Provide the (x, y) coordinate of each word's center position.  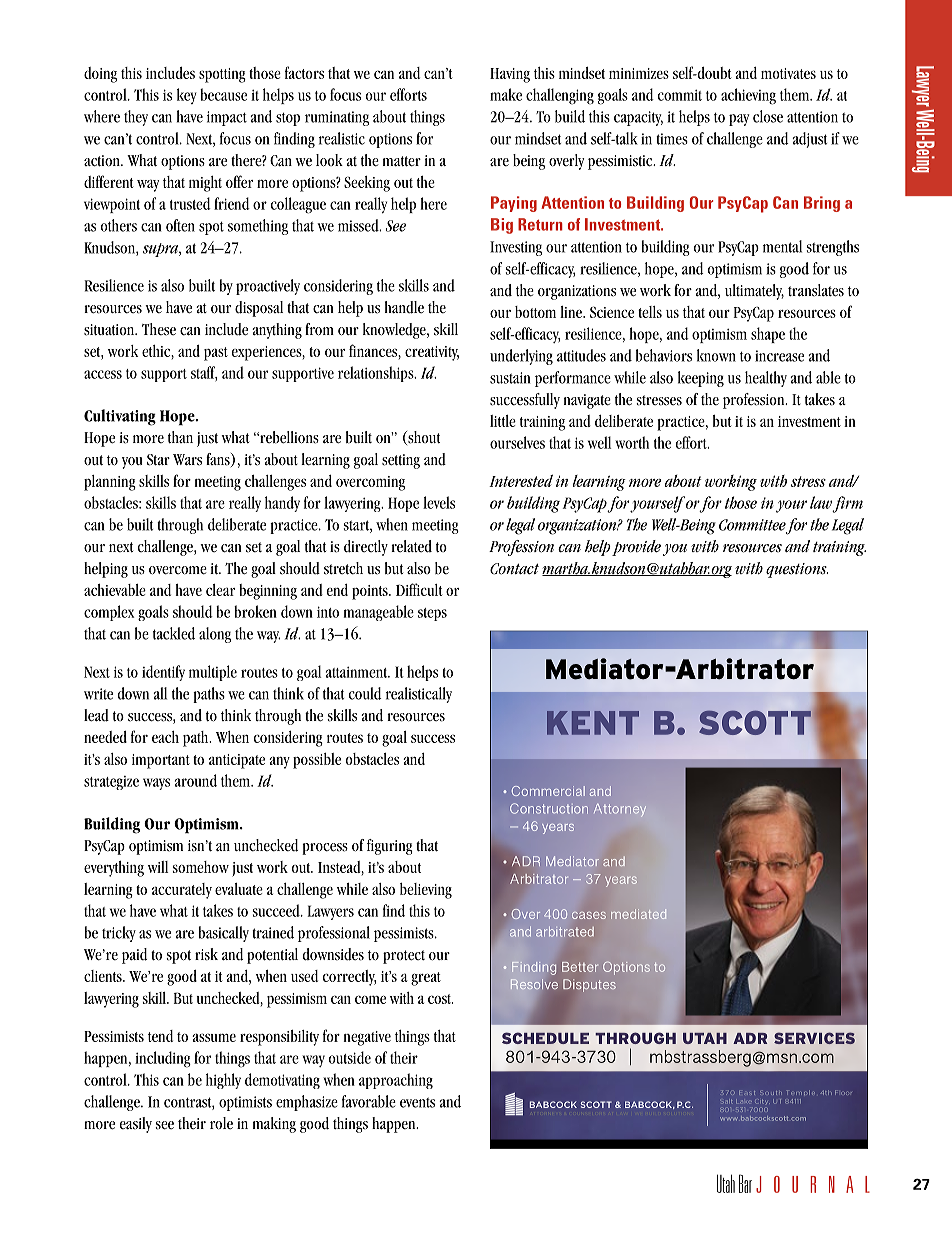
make (506, 94)
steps (432, 614)
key (186, 96)
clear (220, 590)
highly (223, 1081)
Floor (843, 1092)
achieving (748, 96)
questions (797, 570)
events (417, 1102)
